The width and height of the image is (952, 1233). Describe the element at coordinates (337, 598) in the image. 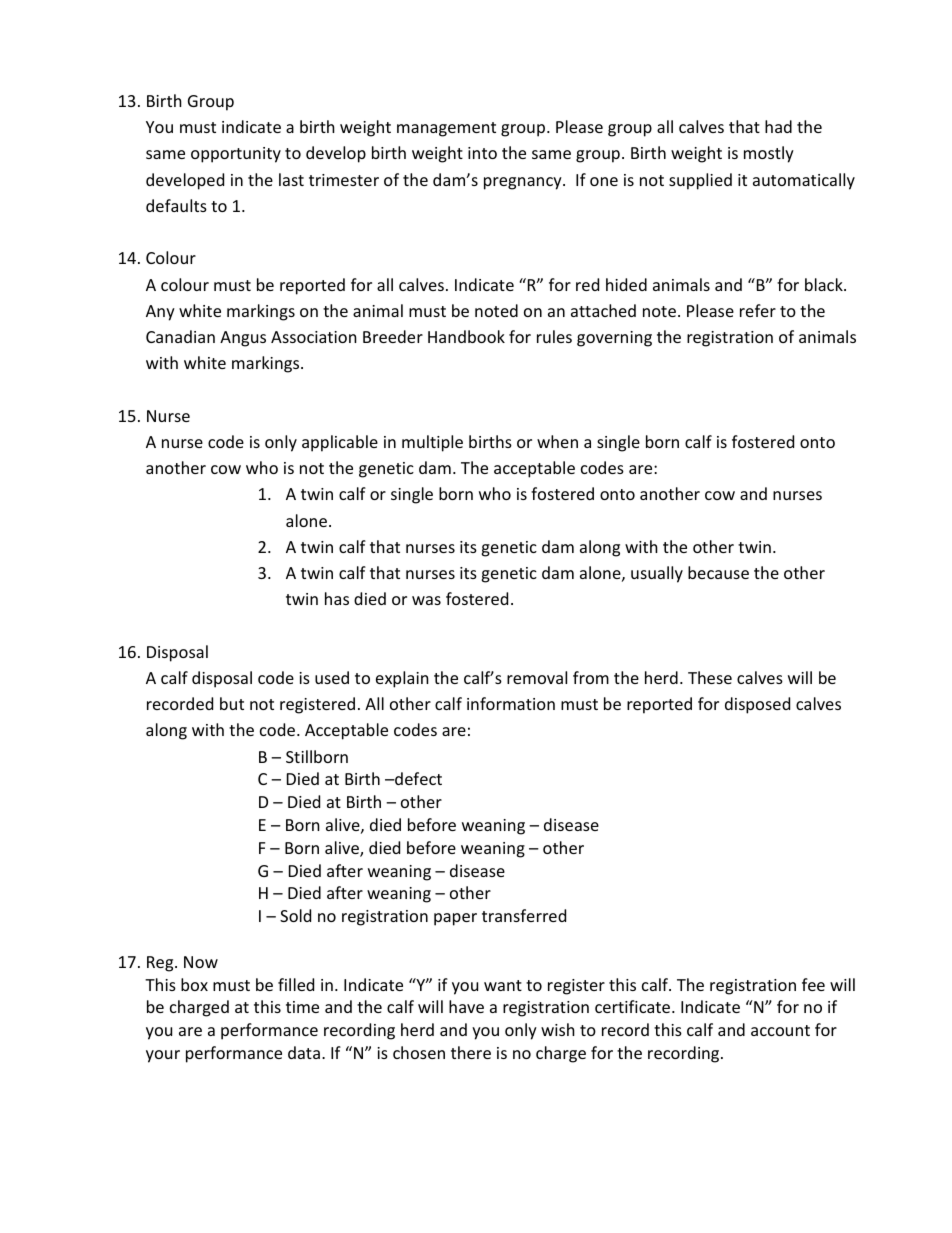

I see `has` at that location.
